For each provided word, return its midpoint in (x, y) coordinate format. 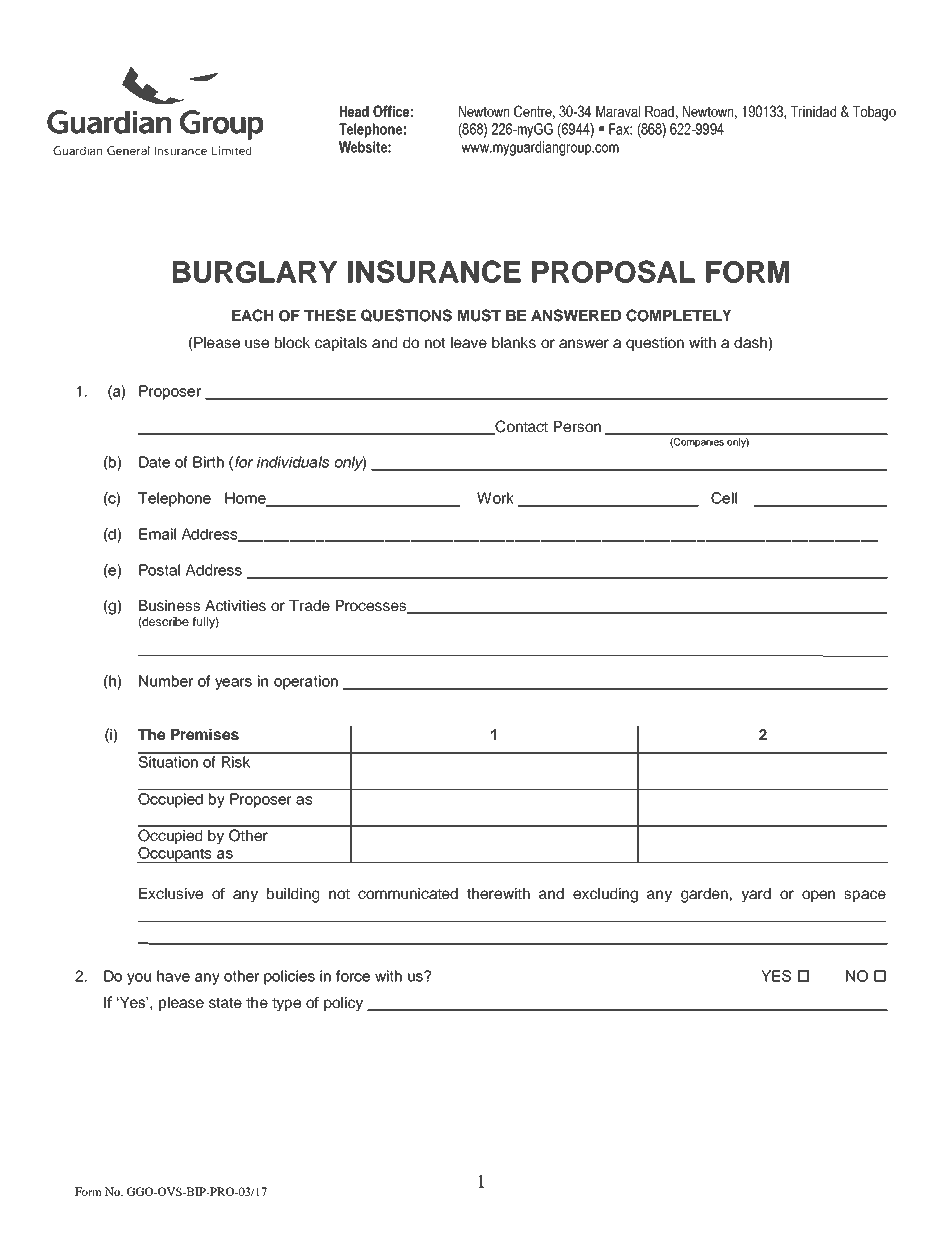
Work (495, 498)
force (353, 976)
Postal (159, 570)
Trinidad (813, 111)
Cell (724, 498)
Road (659, 111)
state (225, 1003)
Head (354, 111)
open (818, 896)
